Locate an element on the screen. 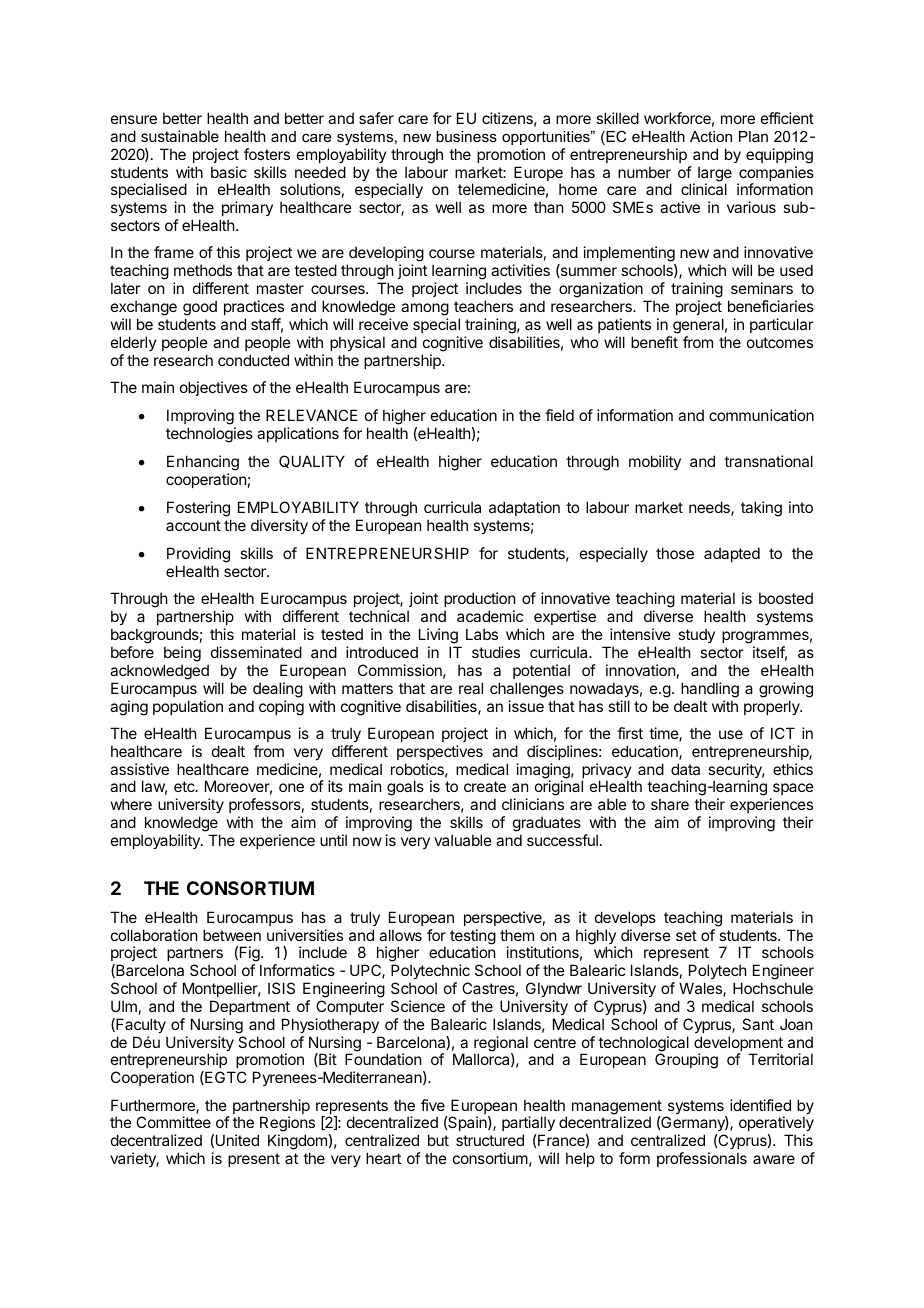 This screenshot has width=924, height=1308. communication is located at coordinates (761, 415).
